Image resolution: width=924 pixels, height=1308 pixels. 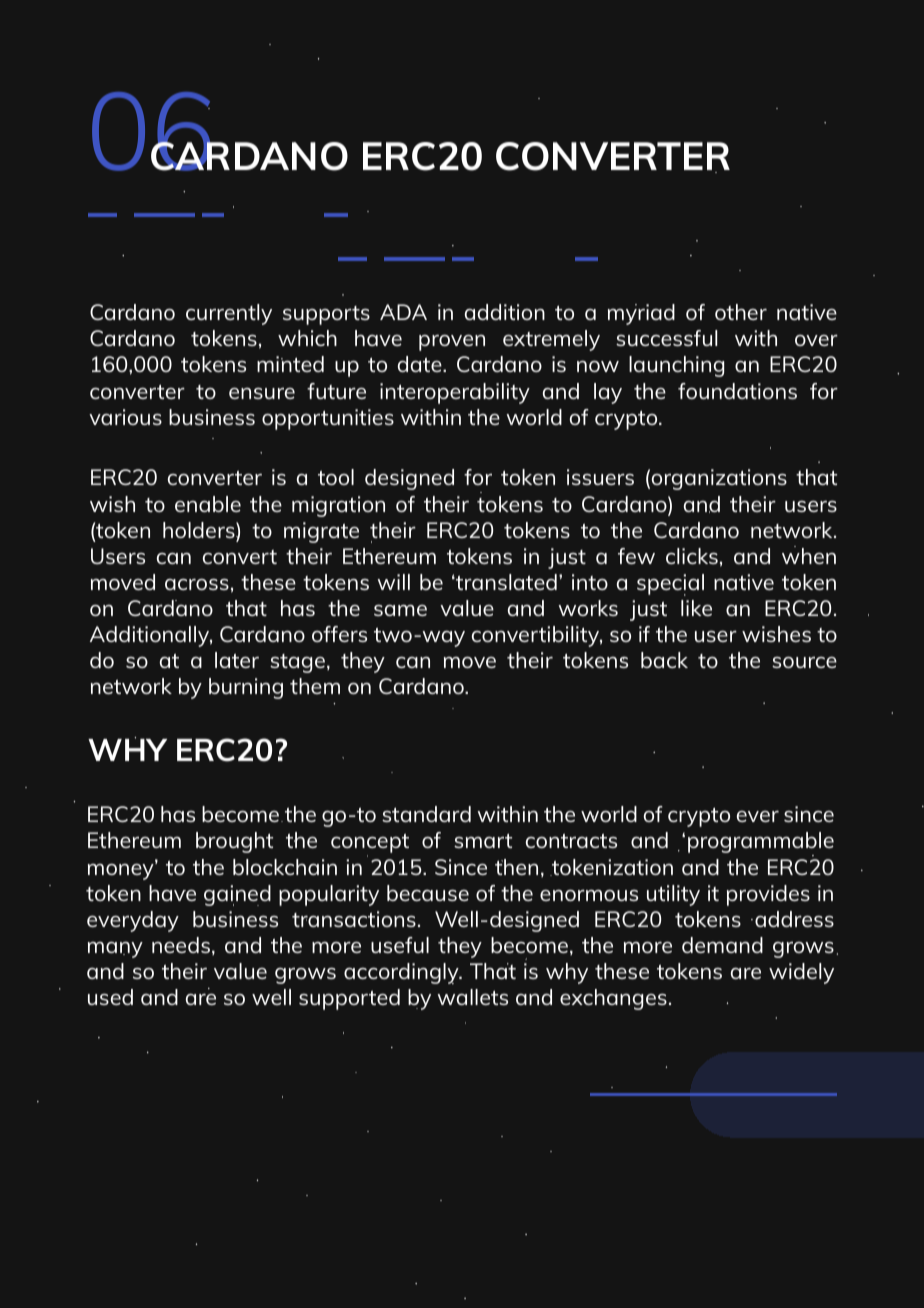 I want to click on programmable, so click(x=761, y=844).
